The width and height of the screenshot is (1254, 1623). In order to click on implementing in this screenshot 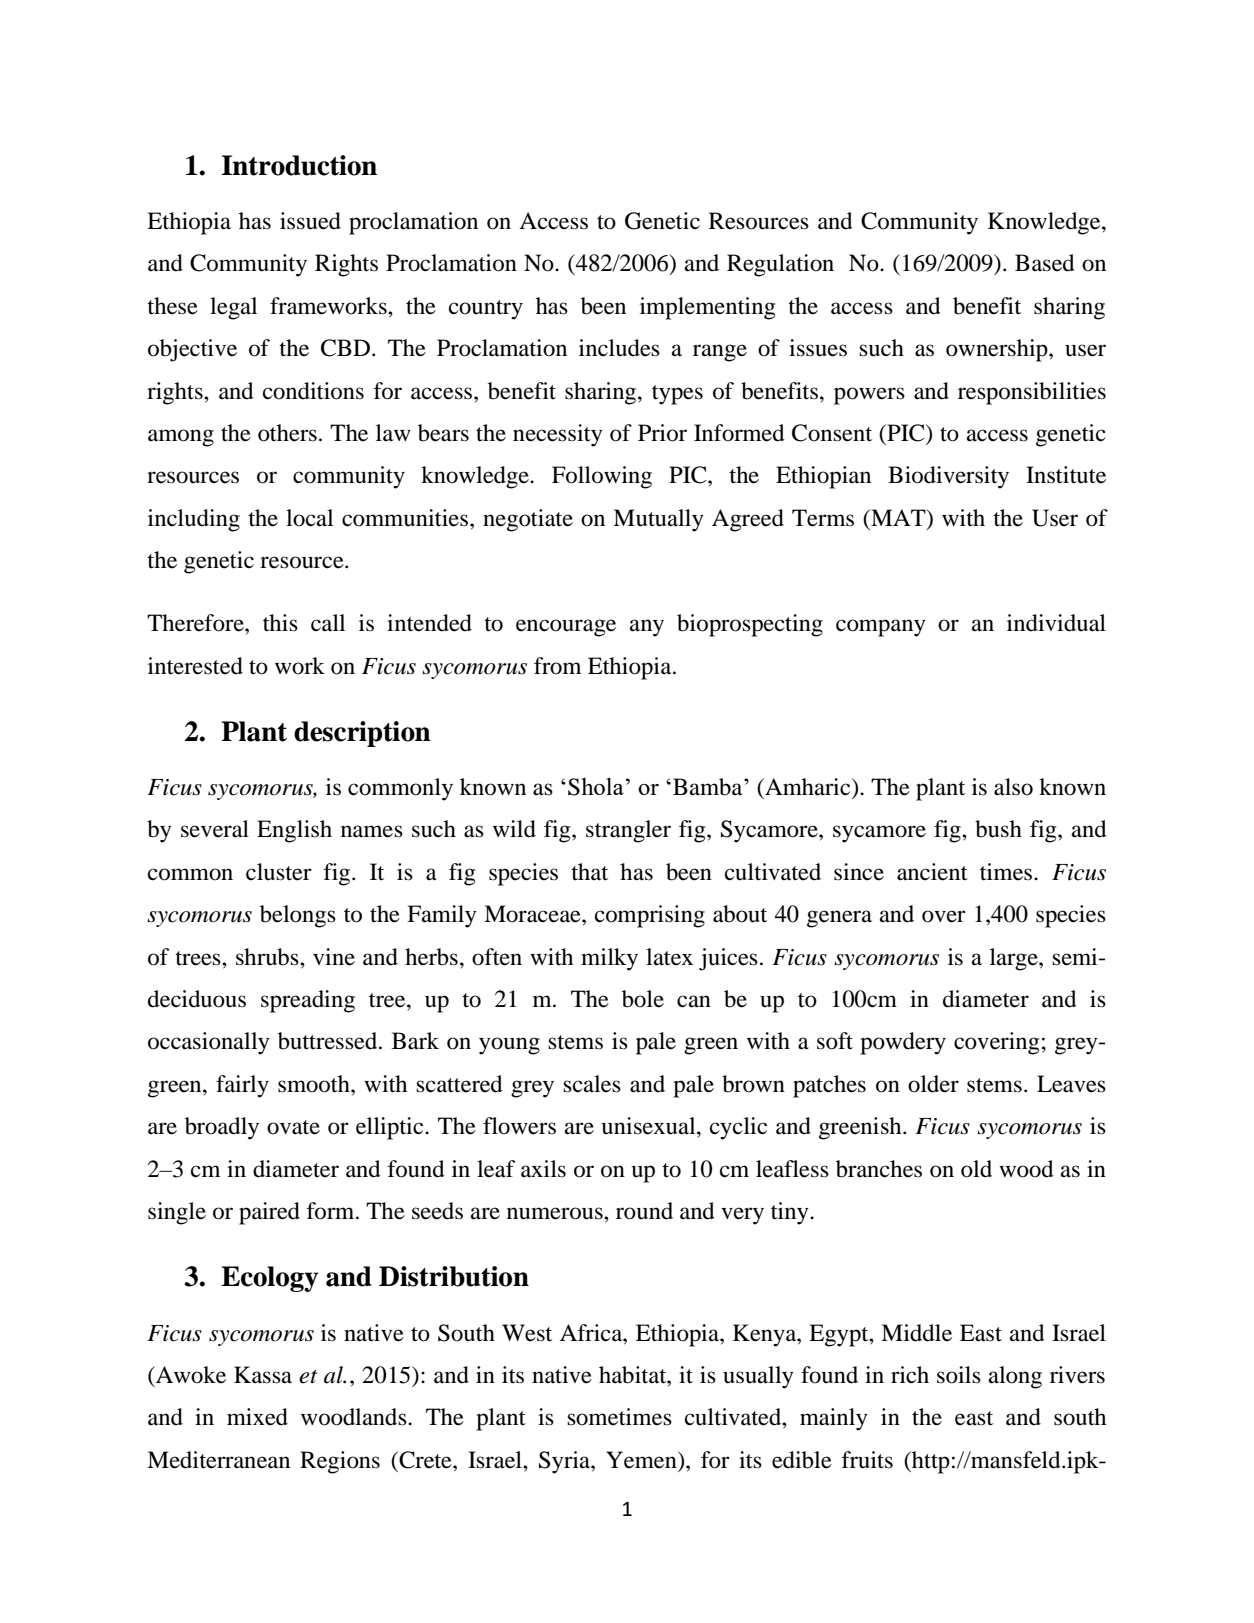, I will do `click(707, 308)`.
